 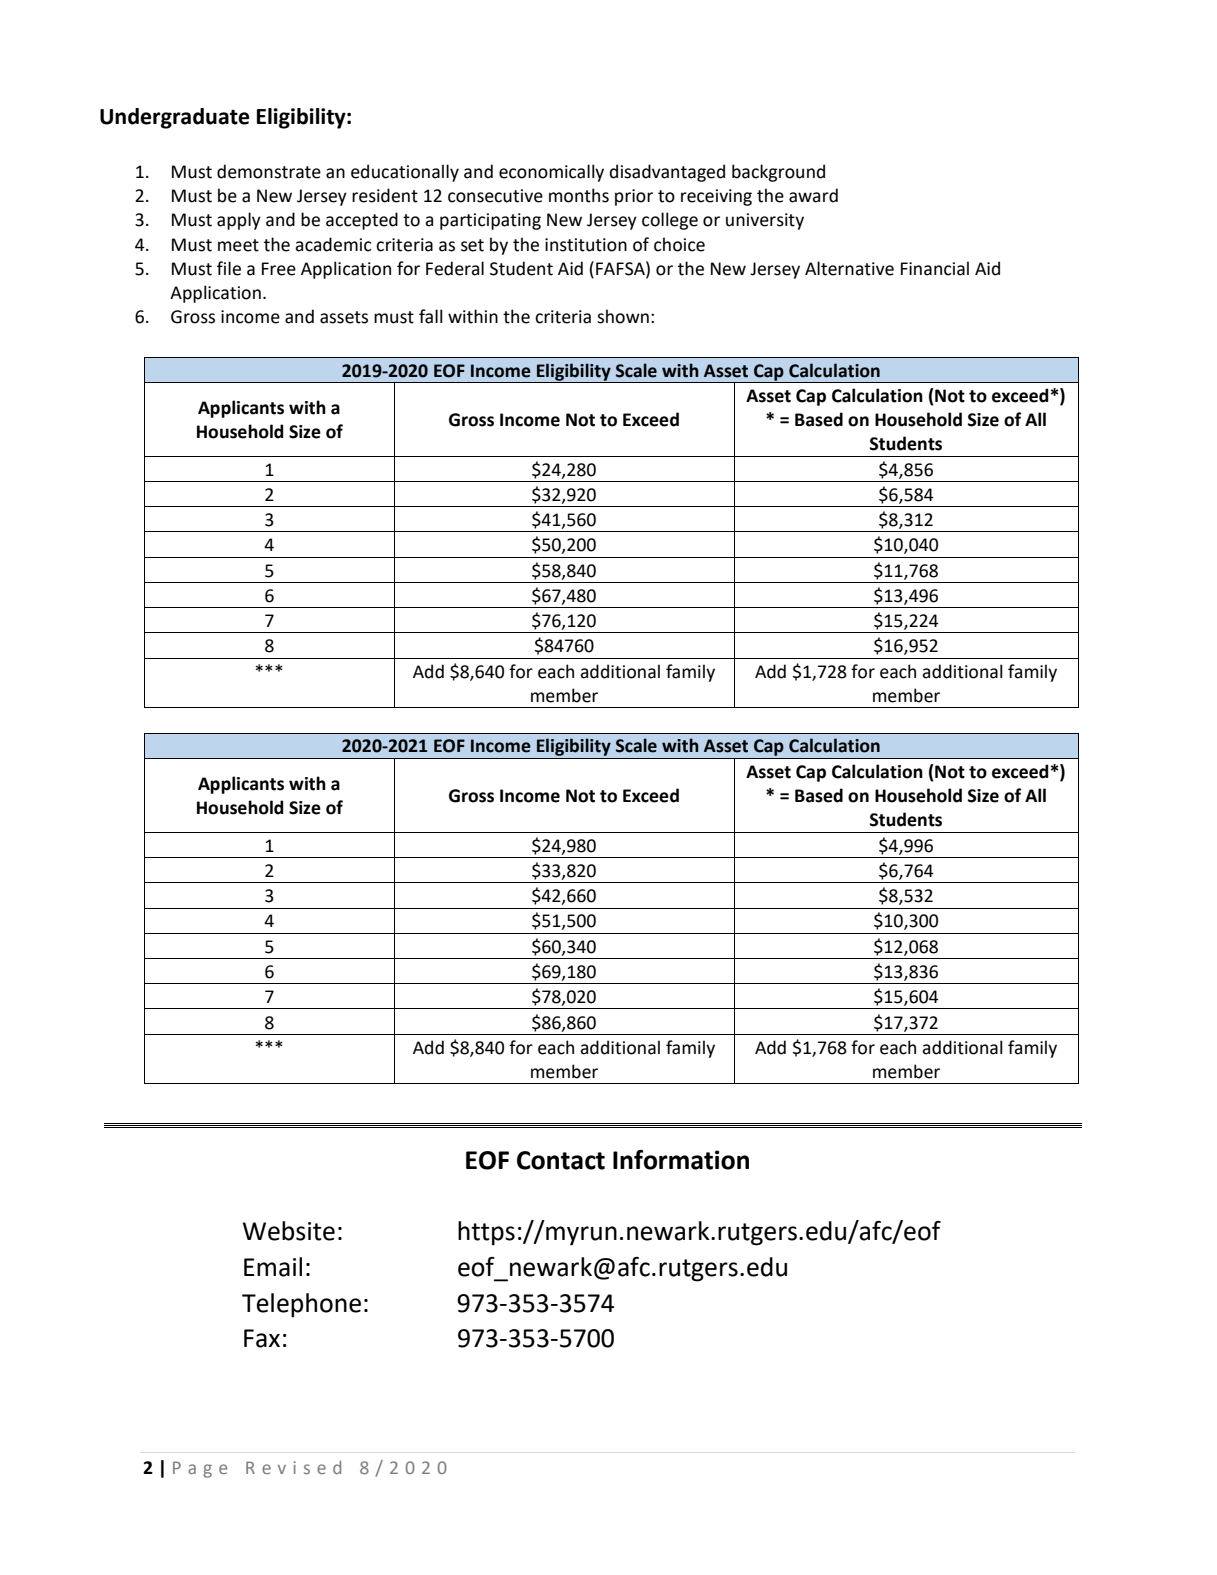 What do you see at coordinates (289, 1231) in the screenshot?
I see `Website` at bounding box center [289, 1231].
